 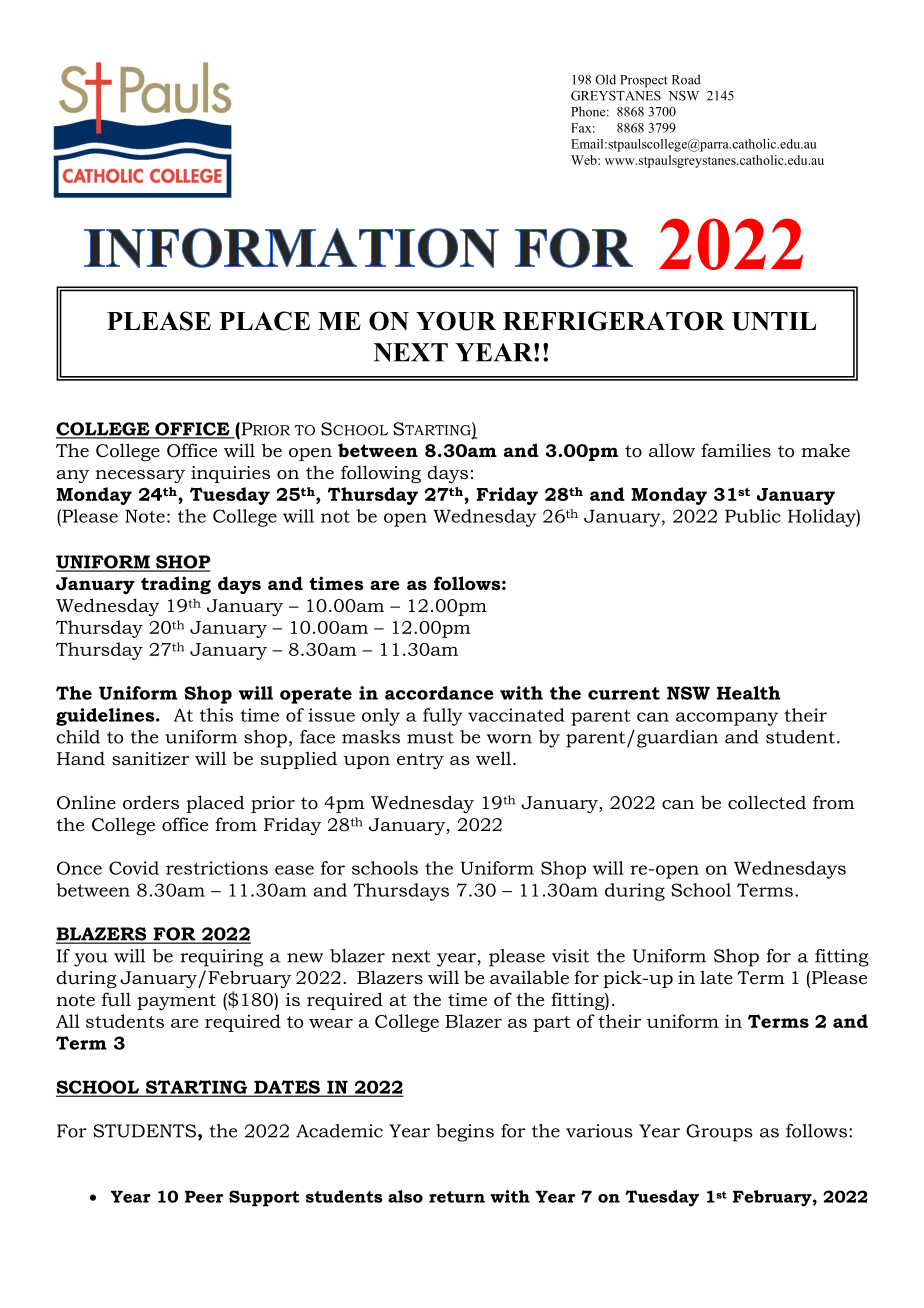 What do you see at coordinates (204, 1197) in the document?
I see `Peer` at bounding box center [204, 1197].
